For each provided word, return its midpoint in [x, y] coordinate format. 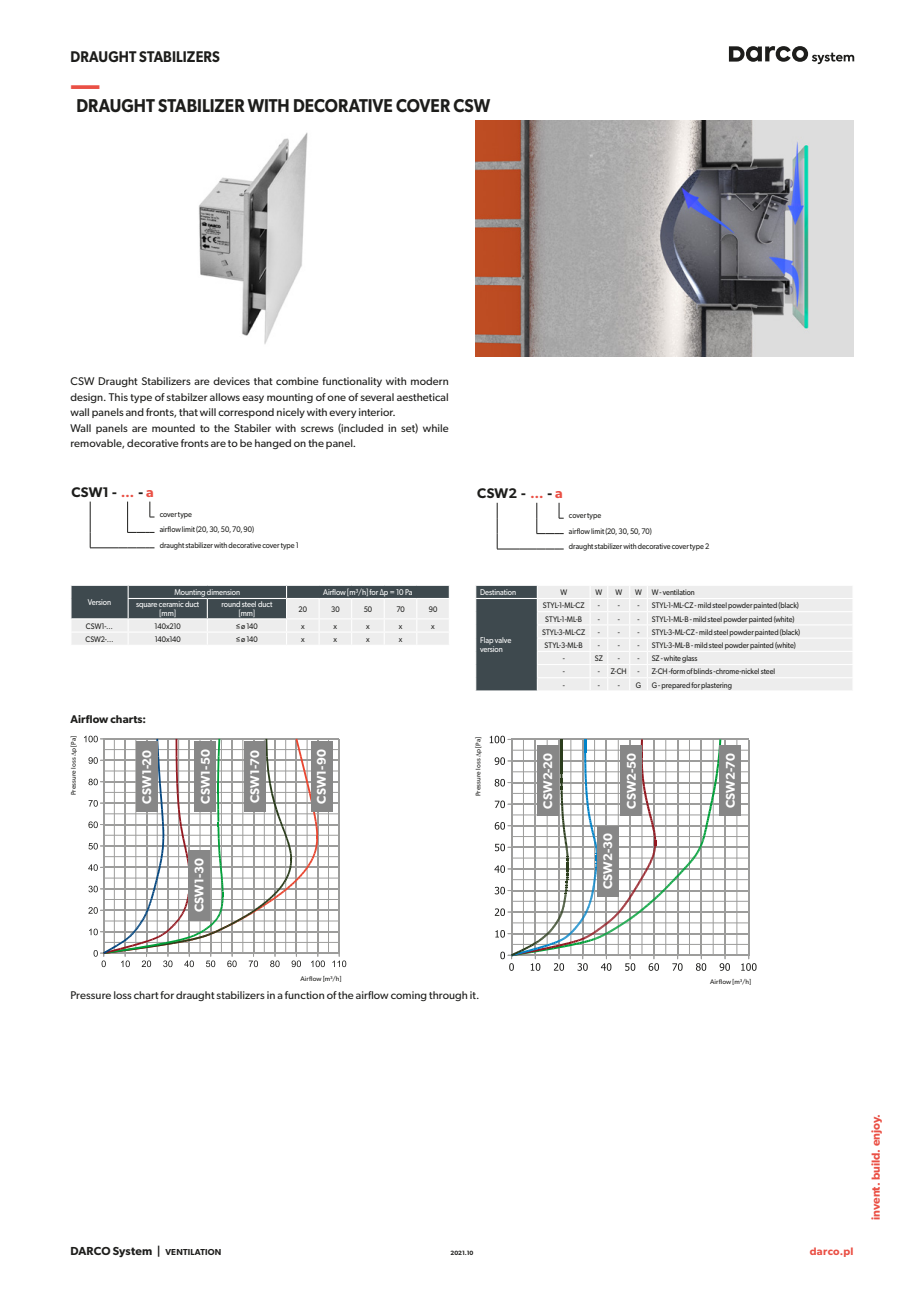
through [448, 996]
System [132, 1252]
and [135, 412]
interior [377, 412]
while [436, 428]
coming [409, 996]
